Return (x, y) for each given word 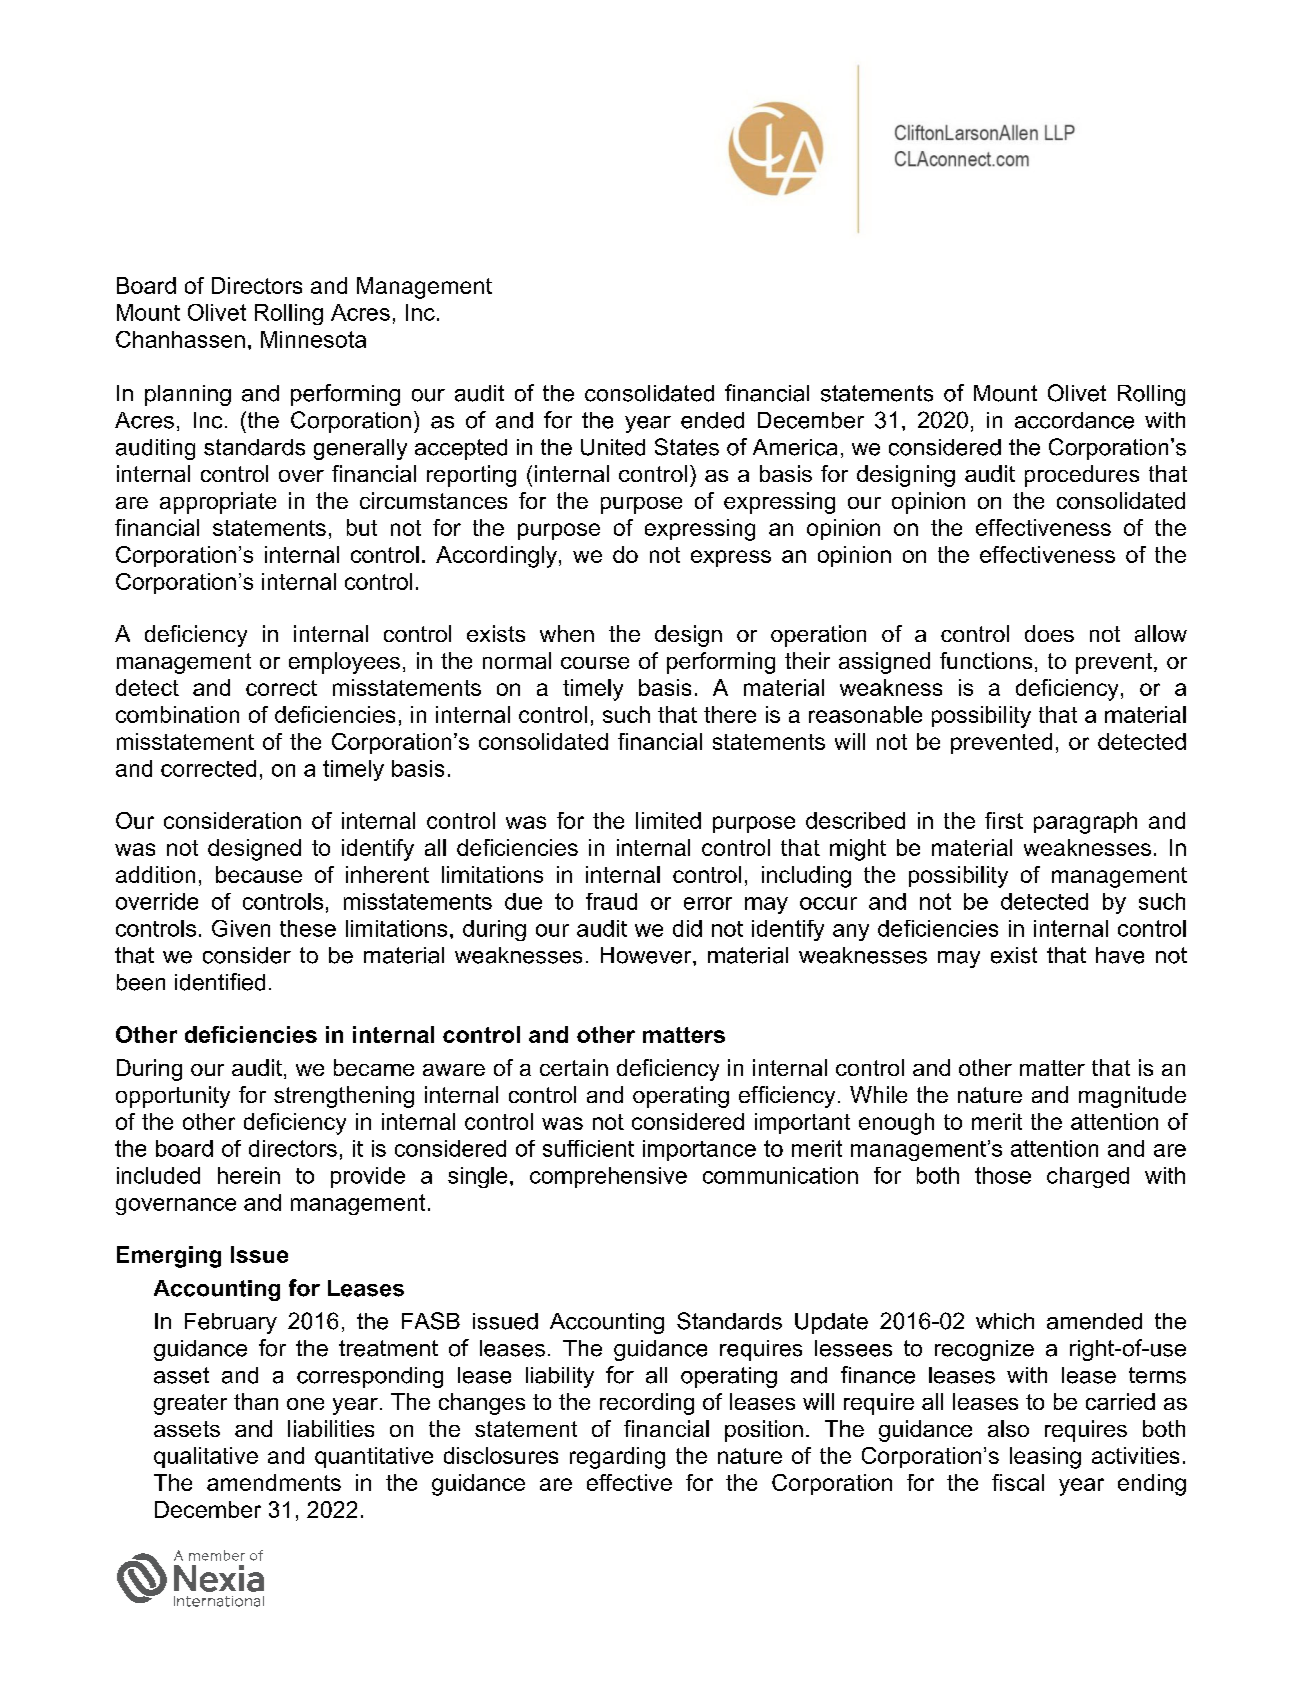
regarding (617, 1458)
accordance (1074, 420)
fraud (611, 901)
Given (241, 928)
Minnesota (313, 339)
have (1120, 955)
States (687, 447)
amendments (274, 1482)
